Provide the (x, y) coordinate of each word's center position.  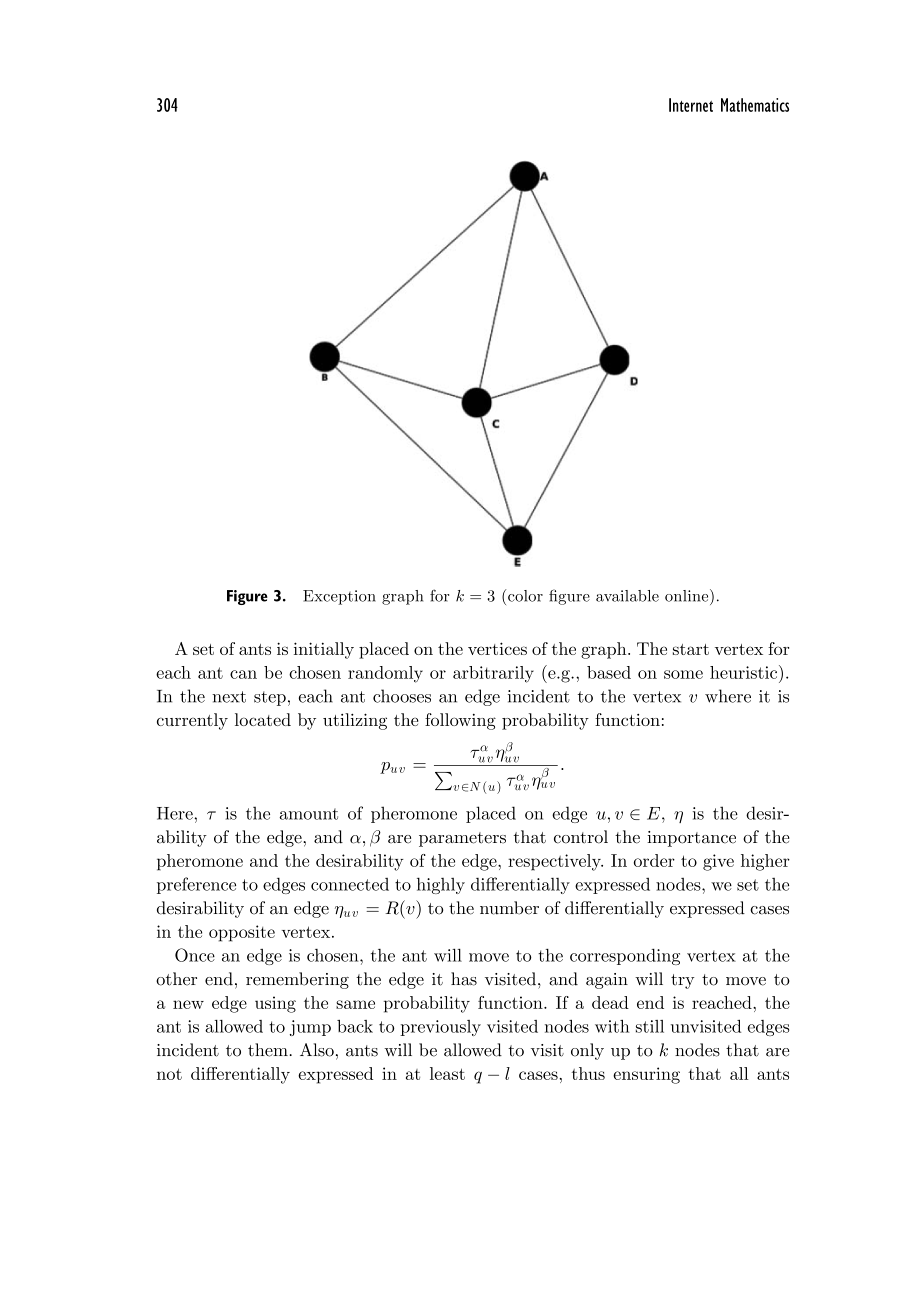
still (650, 1026)
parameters (462, 839)
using (275, 1004)
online (688, 595)
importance (691, 839)
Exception (339, 597)
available (627, 596)
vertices (497, 648)
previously (440, 1028)
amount (308, 814)
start (691, 649)
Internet (691, 105)
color (525, 596)
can (243, 674)
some (683, 674)
